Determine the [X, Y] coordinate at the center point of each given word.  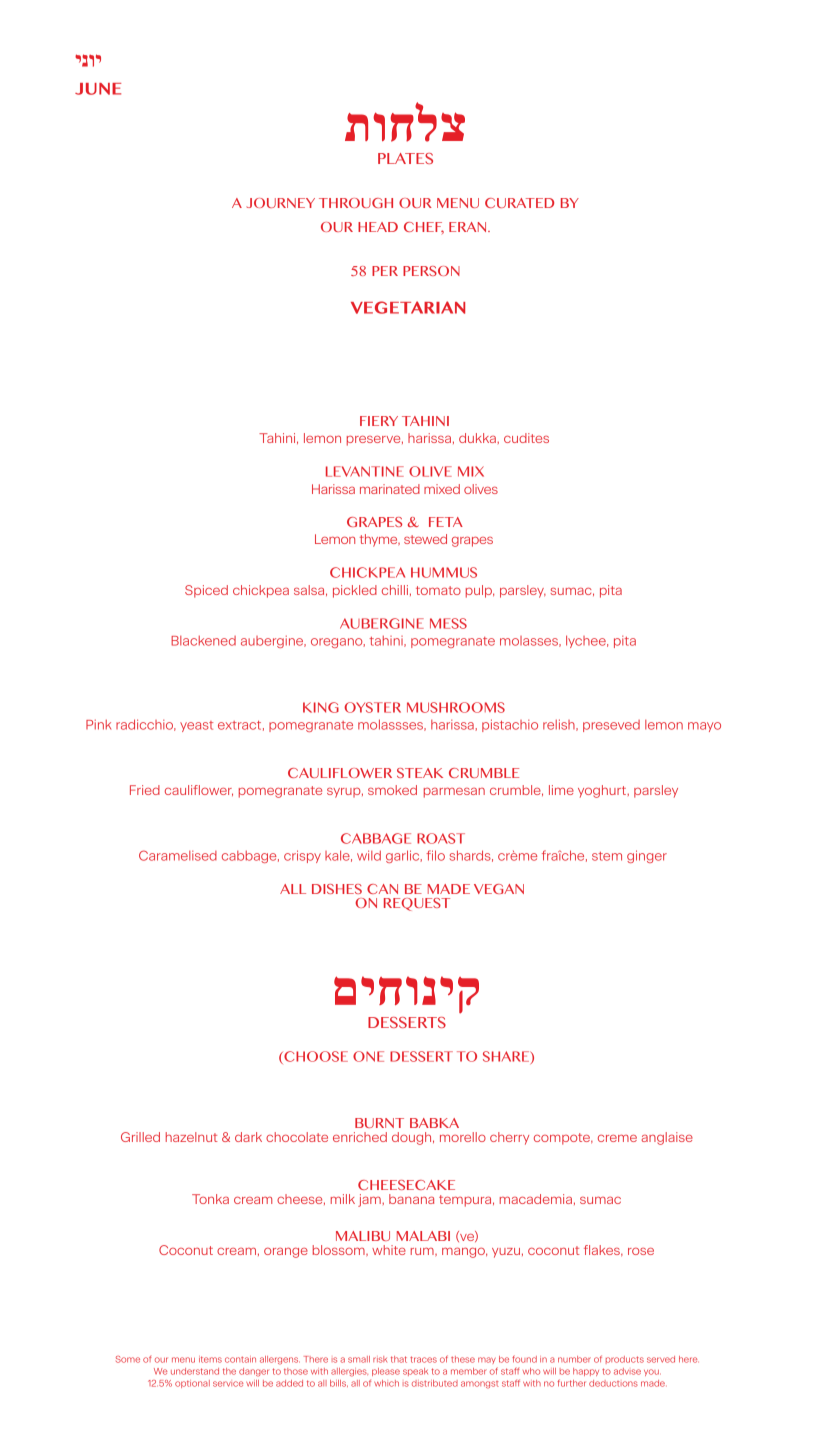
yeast [196, 726]
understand [195, 1371]
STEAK [420, 773]
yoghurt [603, 791]
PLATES [405, 158]
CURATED [519, 203]
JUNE [98, 89]
